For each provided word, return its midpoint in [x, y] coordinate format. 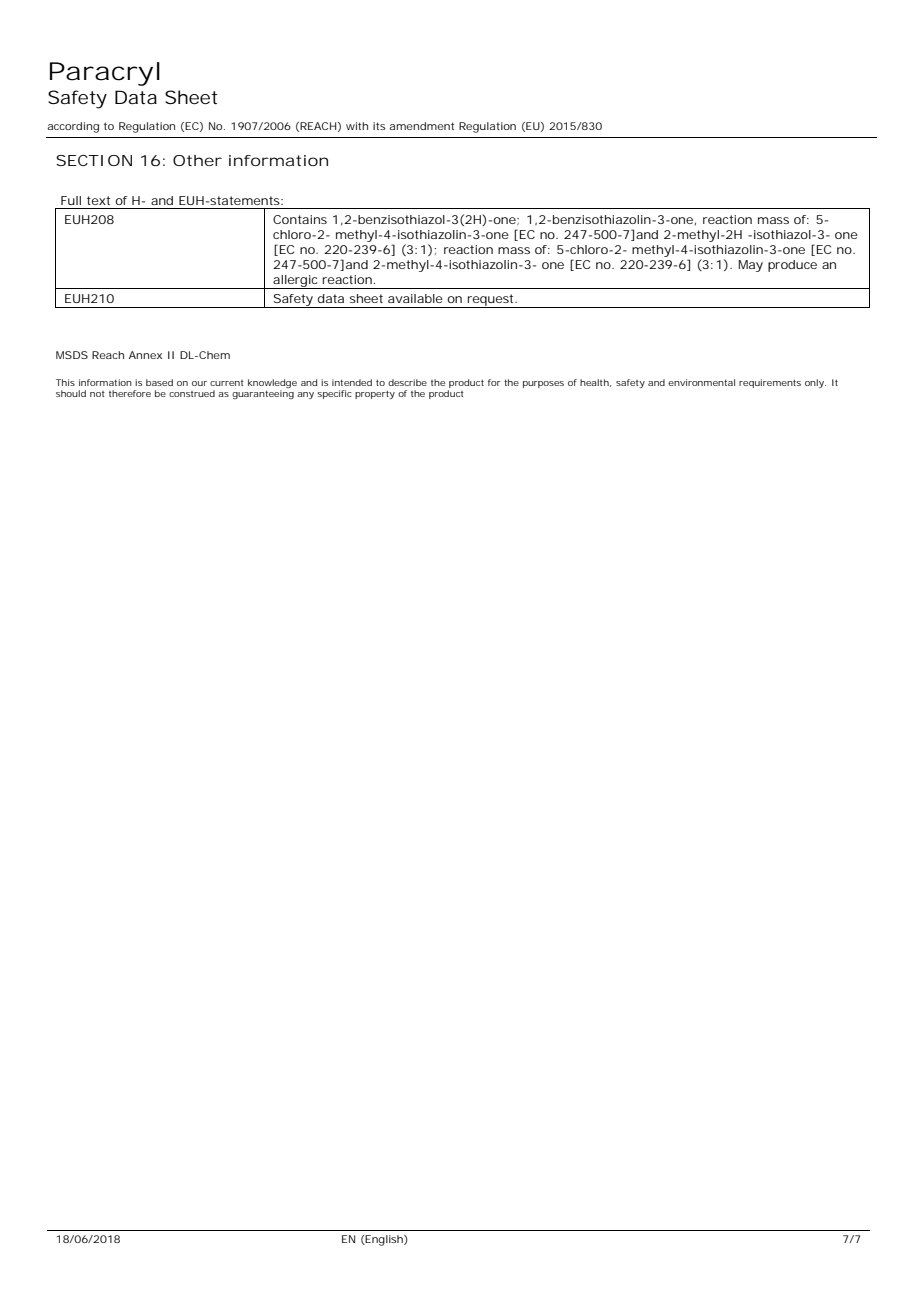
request [491, 301]
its [379, 126]
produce [792, 266]
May [750, 266]
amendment [421, 126]
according [73, 127]
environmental [701, 382]
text [98, 200]
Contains [300, 219]
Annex [145, 355]
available [415, 298]
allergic [296, 282]
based [159, 382]
